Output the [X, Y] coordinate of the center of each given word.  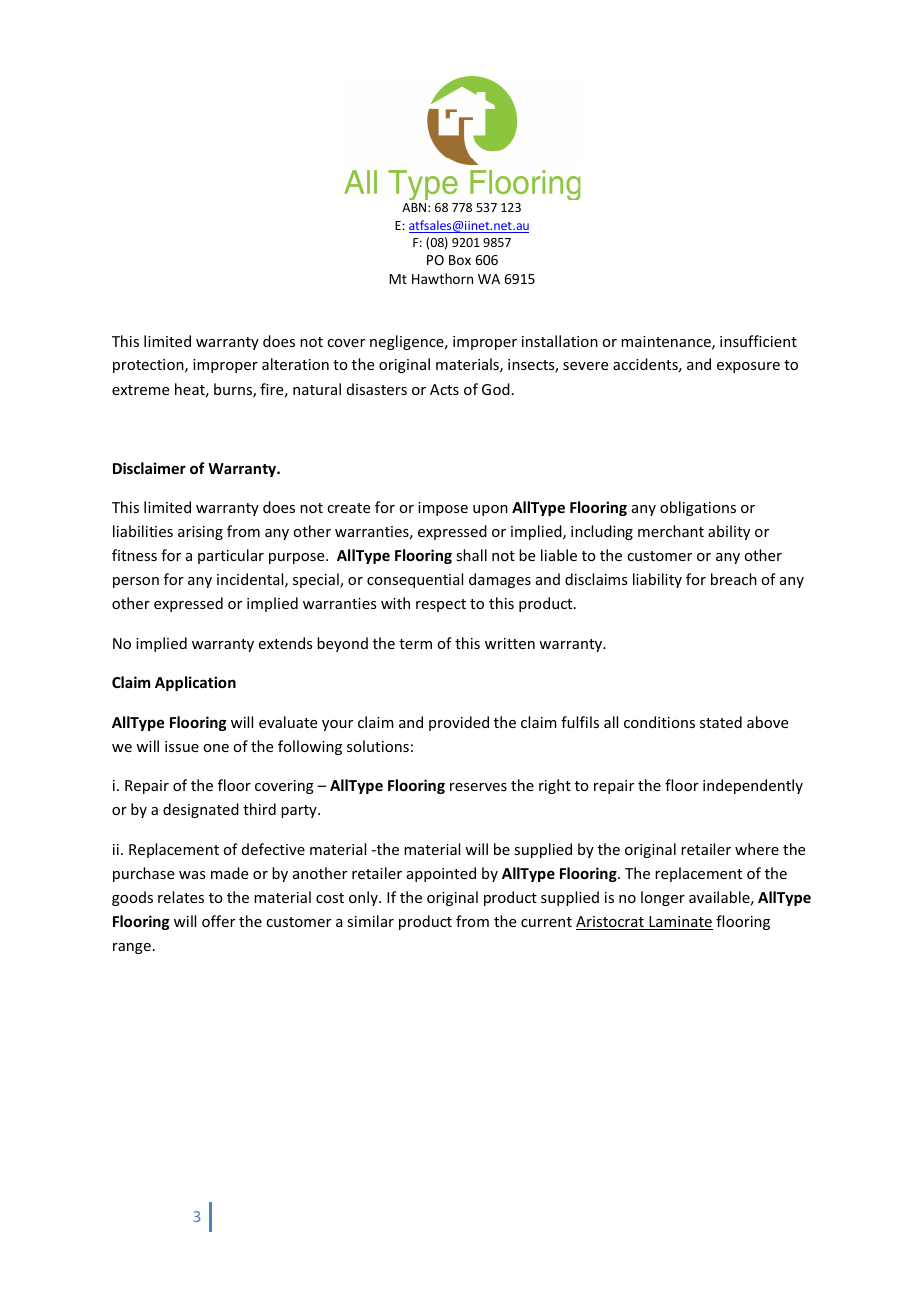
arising [200, 533]
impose [443, 509]
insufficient [758, 341]
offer [218, 921]
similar [370, 921]
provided [459, 723]
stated [721, 722]
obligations [698, 508]
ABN [414, 207]
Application [195, 683]
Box [460, 260]
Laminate [680, 923]
